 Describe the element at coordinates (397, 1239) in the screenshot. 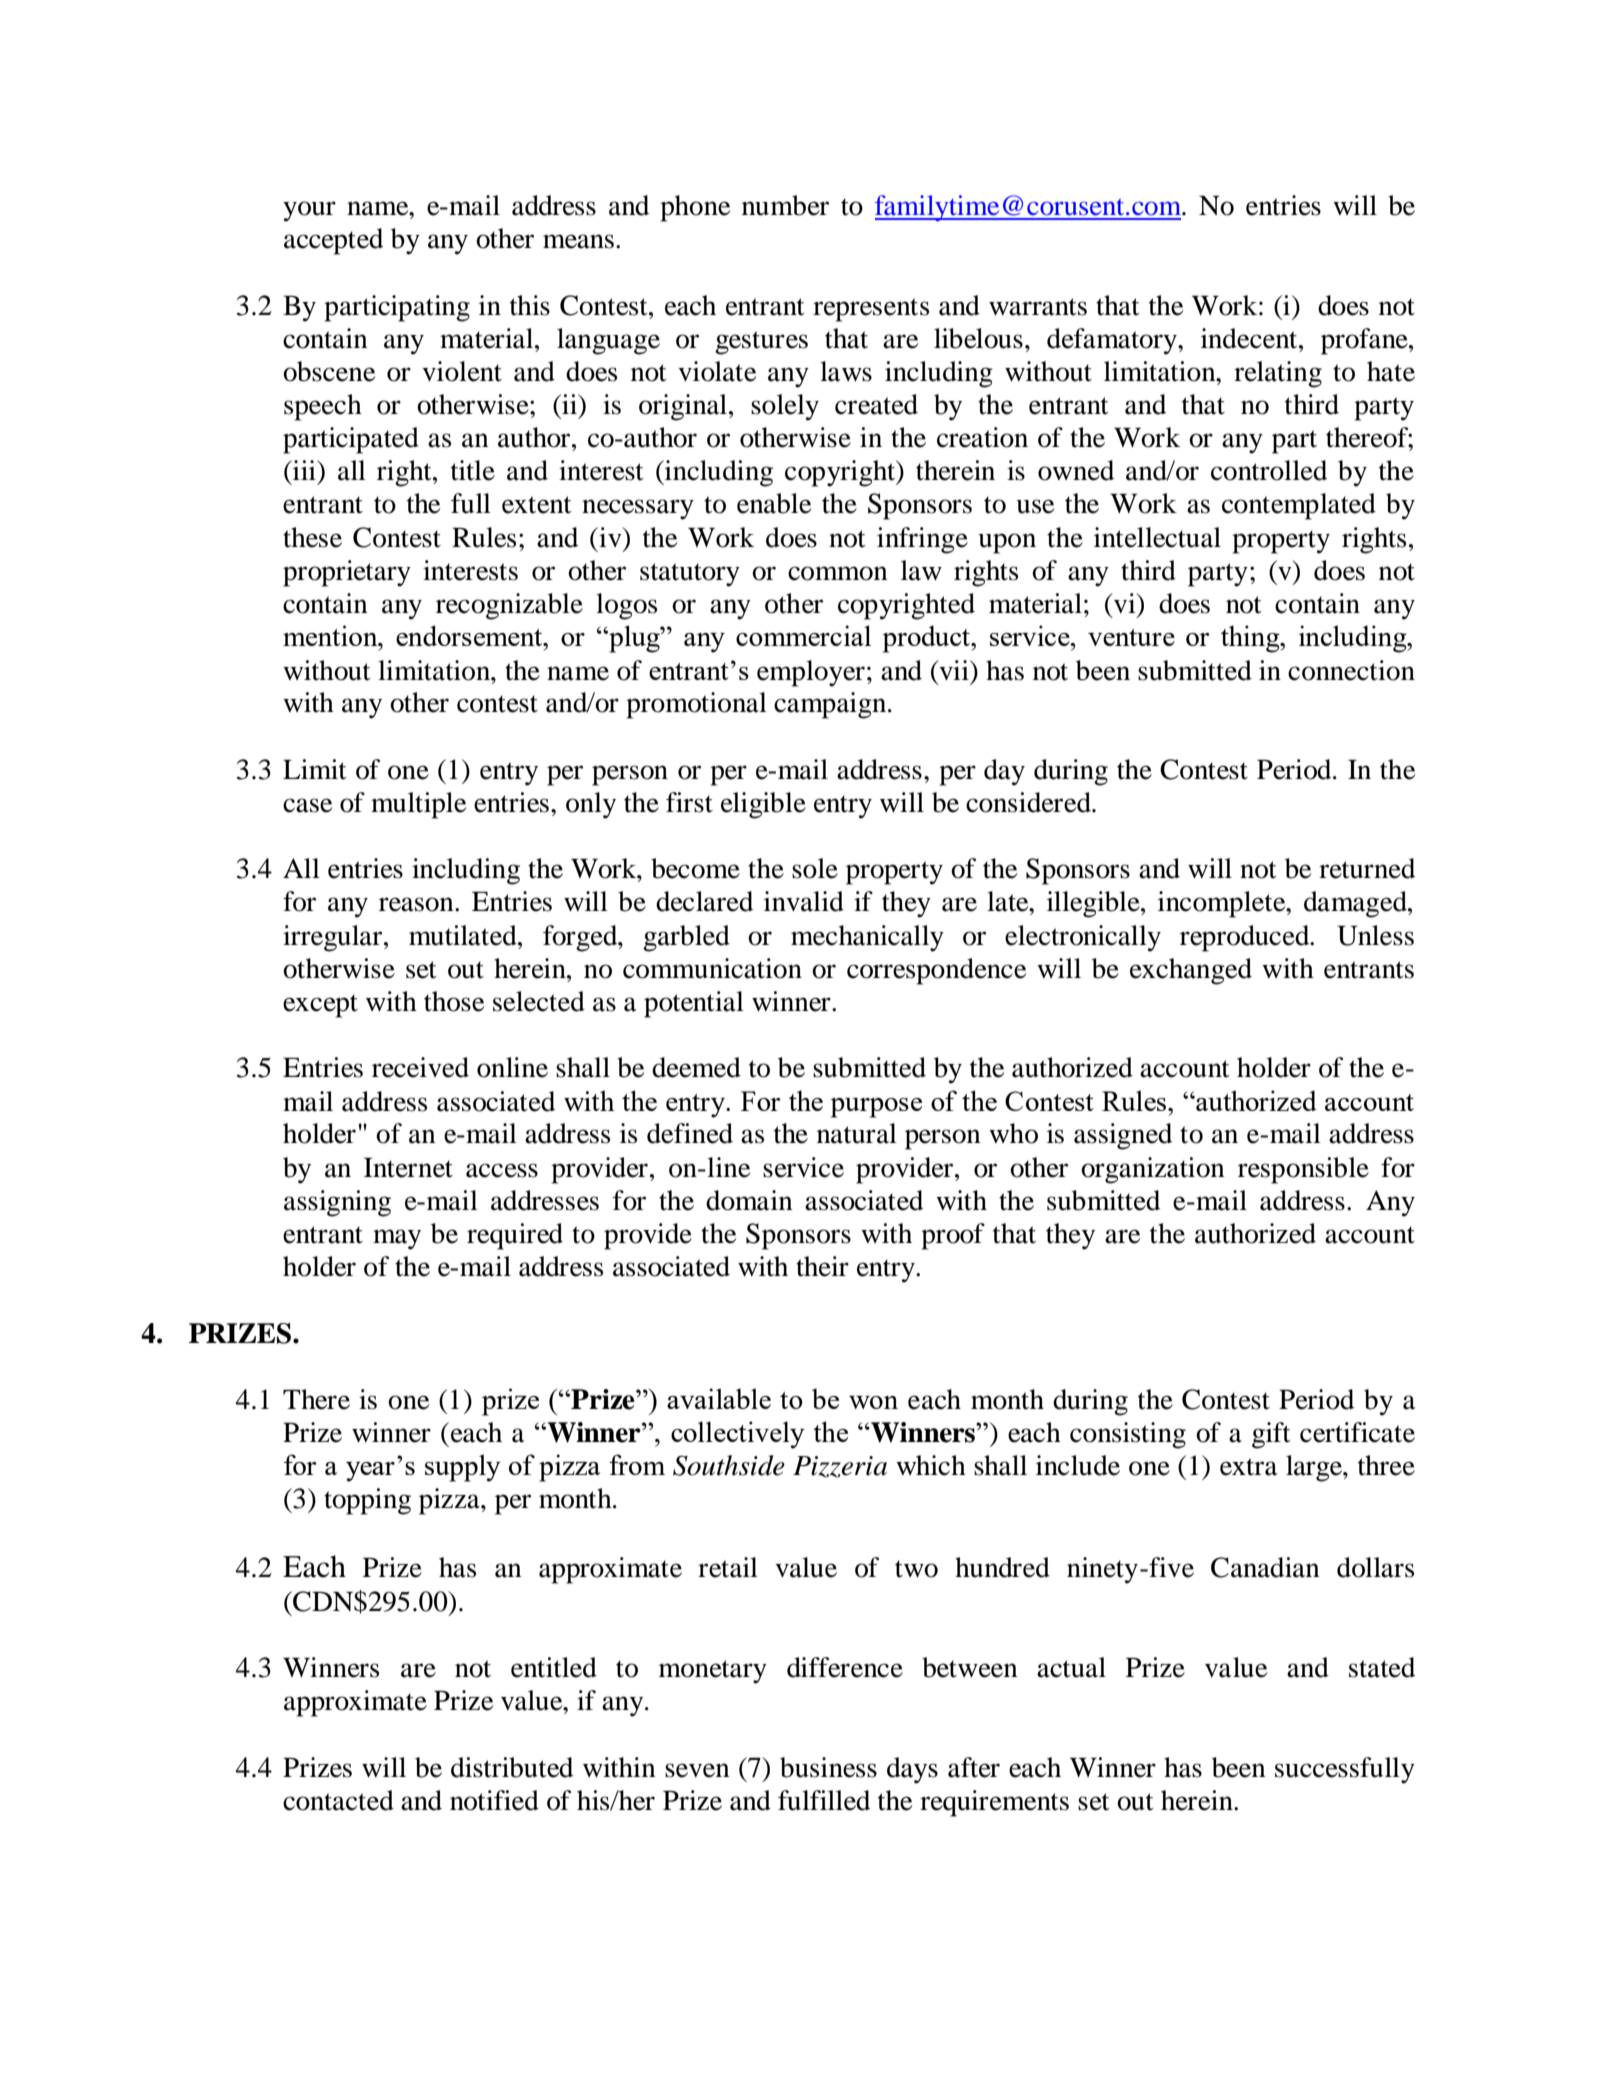

I see `may` at that location.
